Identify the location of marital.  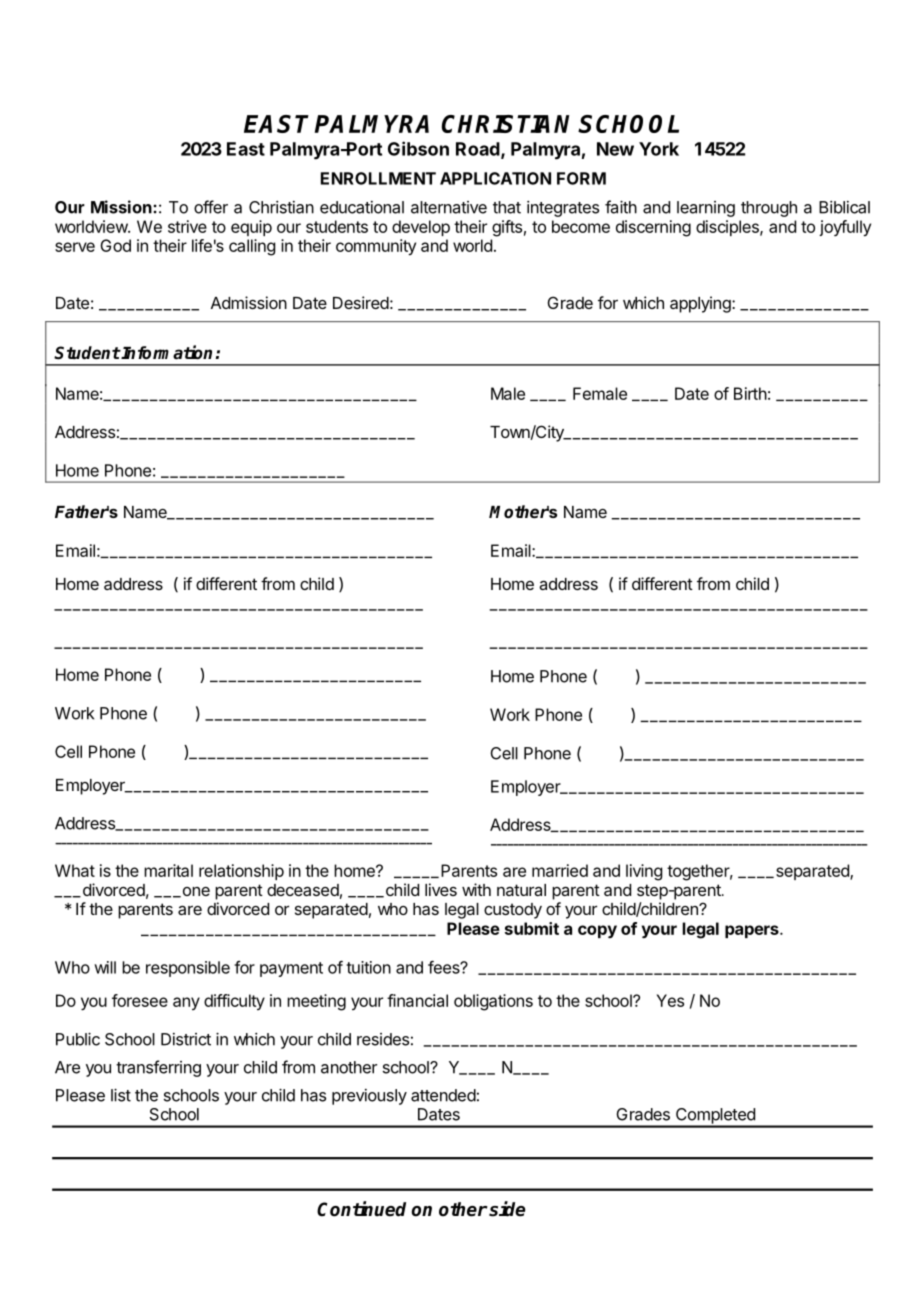
(168, 870).
